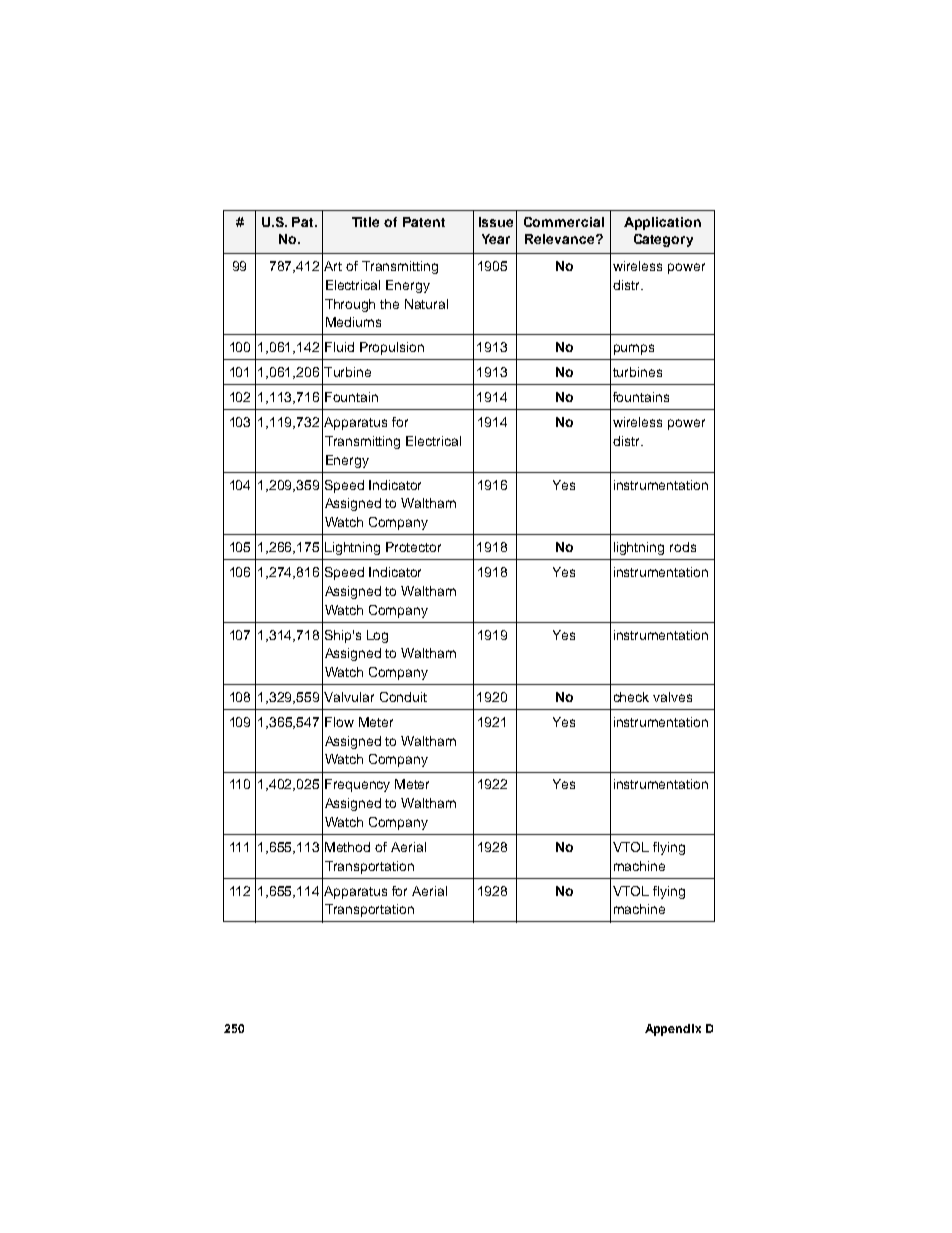 This image has width=952, height=1233. Describe the element at coordinates (683, 547) in the image. I see `rods` at that location.
